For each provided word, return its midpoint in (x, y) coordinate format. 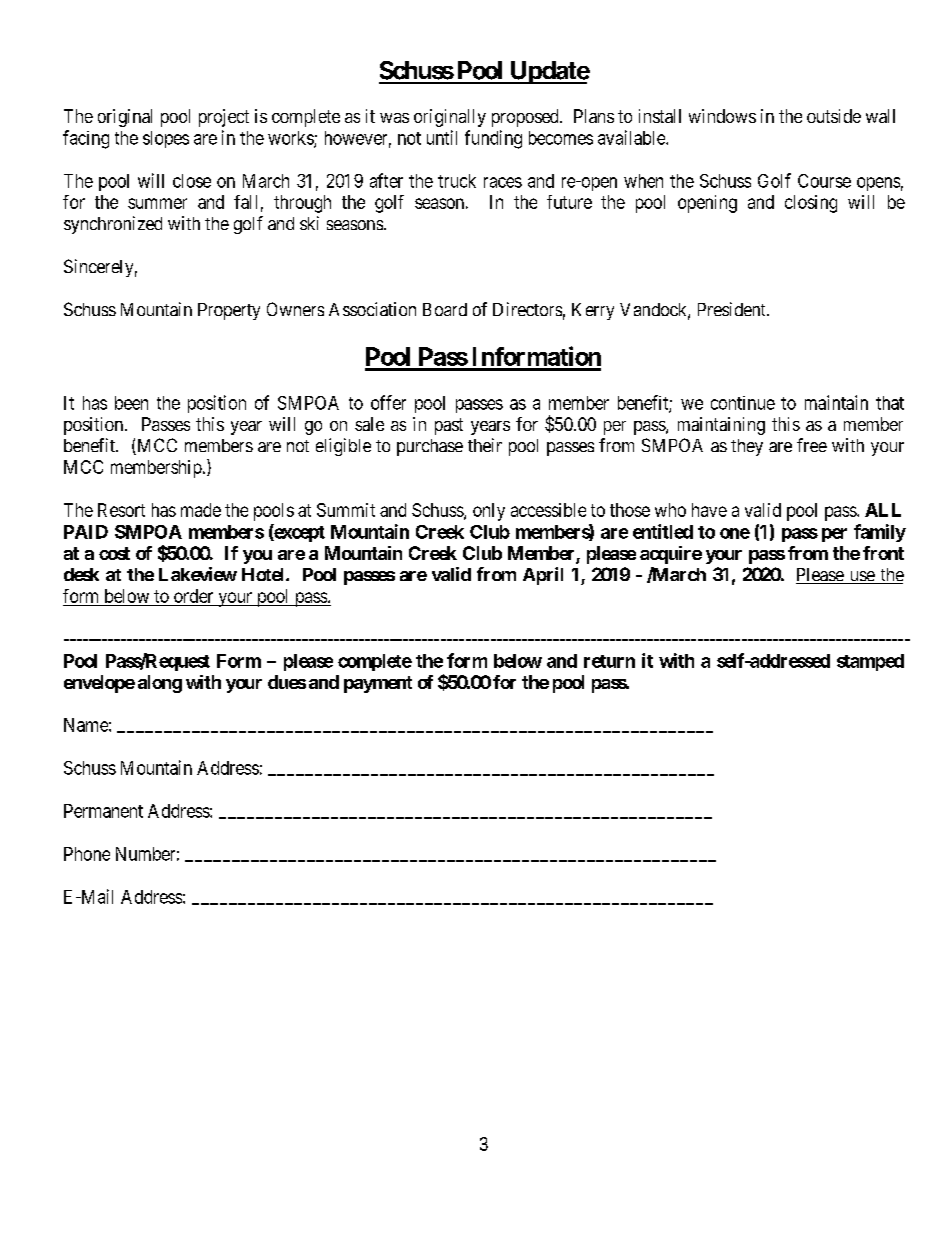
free (812, 445)
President (733, 309)
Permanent (103, 811)
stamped (870, 662)
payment (378, 684)
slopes (166, 139)
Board (445, 309)
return (609, 661)
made (201, 510)
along (160, 684)
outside (834, 116)
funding (493, 139)
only (489, 512)
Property (229, 311)
